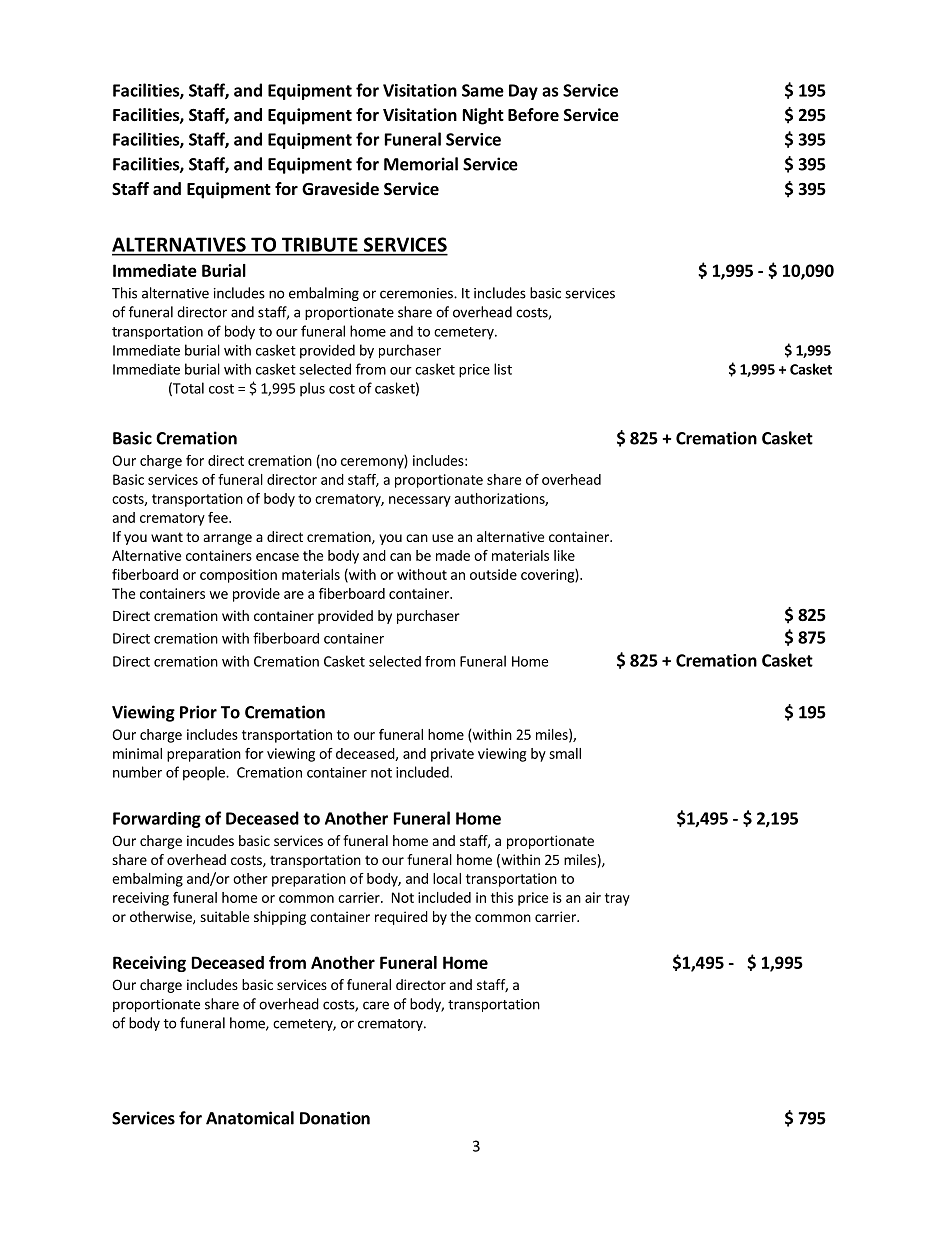  I want to click on Memorial, so click(421, 164).
